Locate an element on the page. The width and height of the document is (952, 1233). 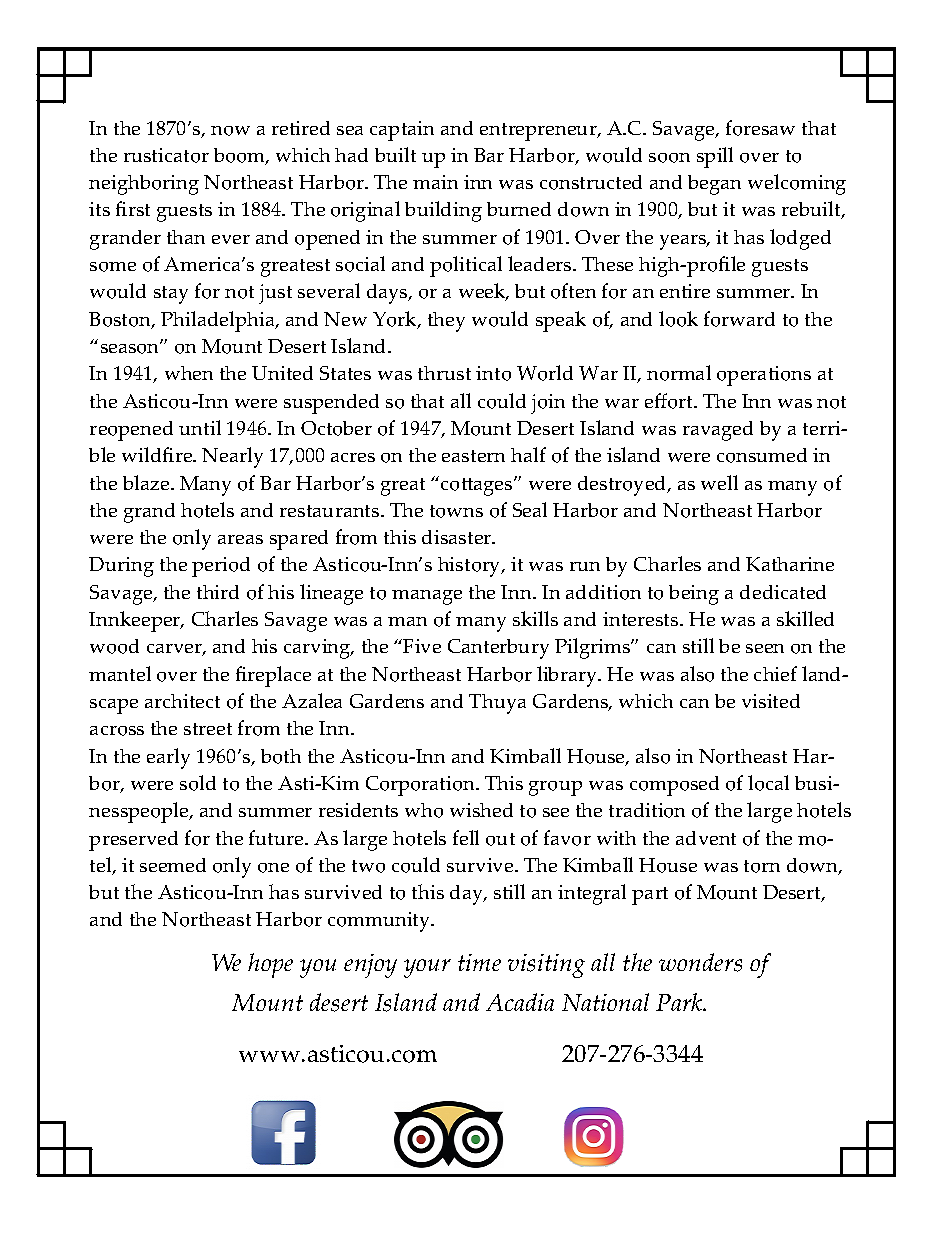
being is located at coordinates (694, 595).
